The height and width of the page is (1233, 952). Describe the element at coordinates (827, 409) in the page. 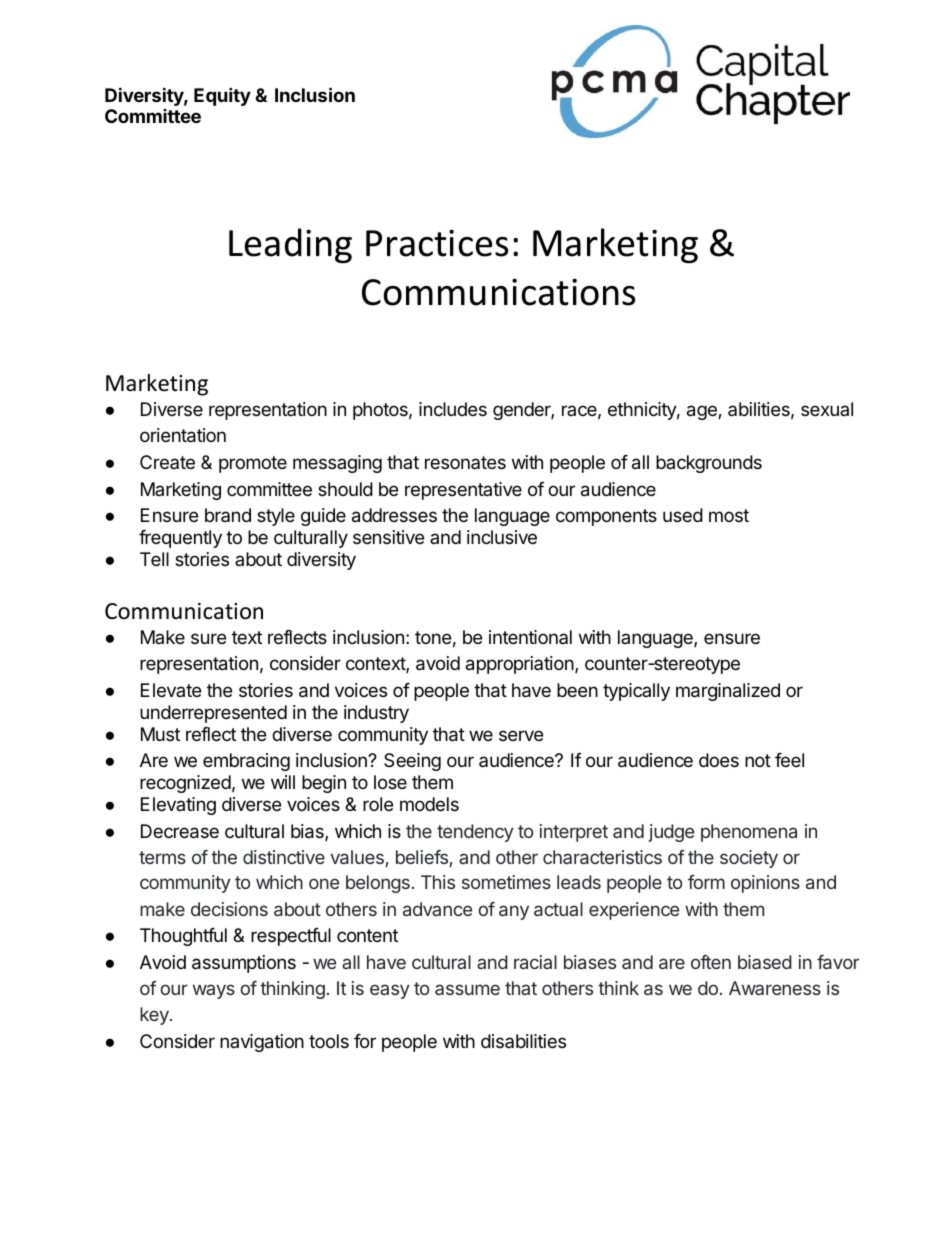

I see `sexual` at that location.
